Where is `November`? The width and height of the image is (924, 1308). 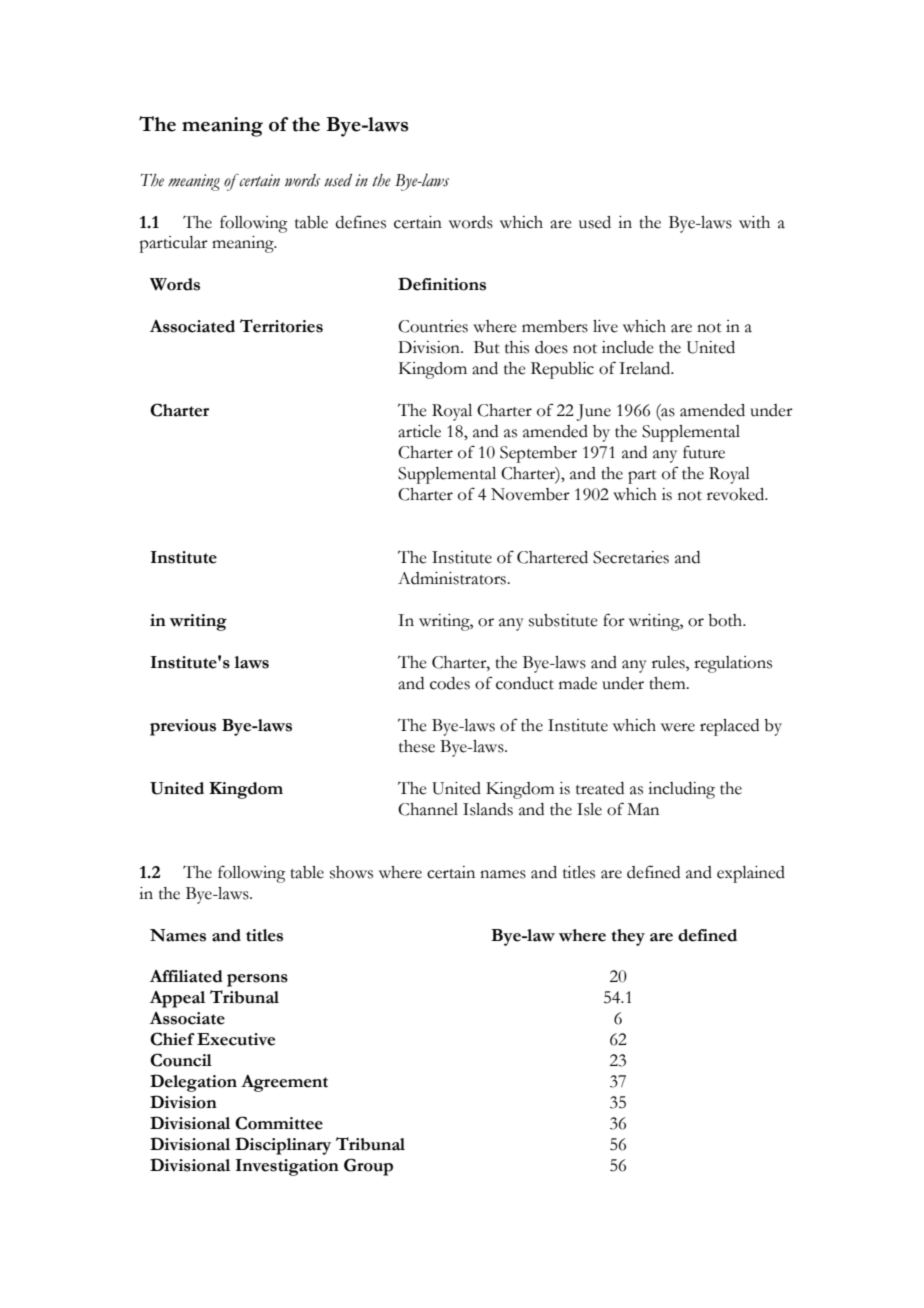 November is located at coordinates (530, 494).
